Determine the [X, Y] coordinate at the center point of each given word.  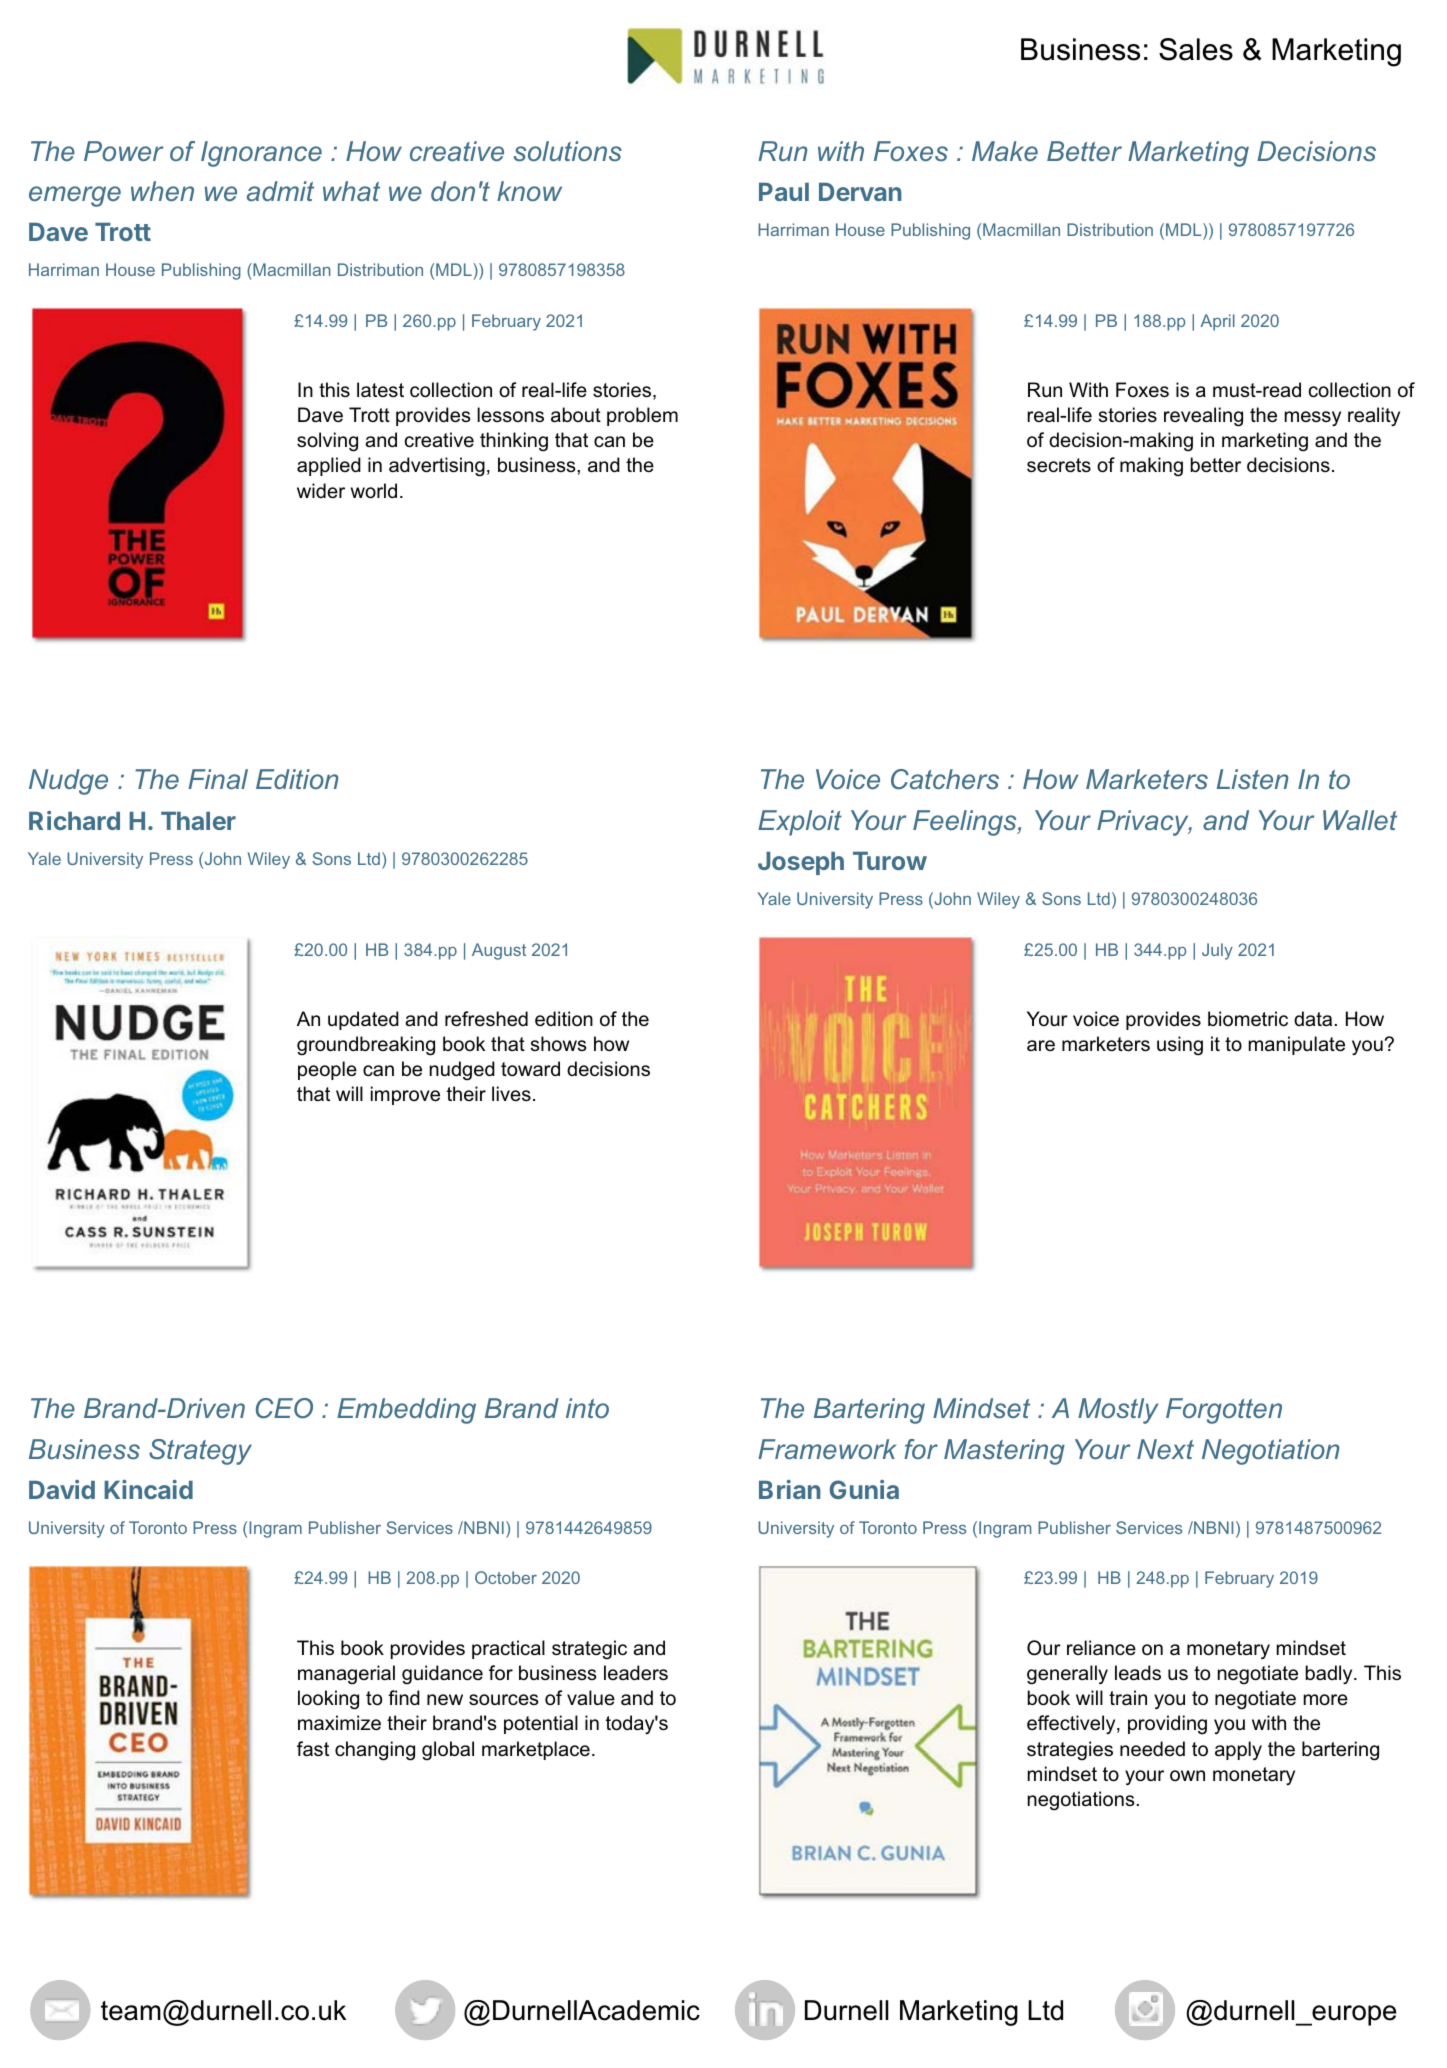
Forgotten [1224, 1411]
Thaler [198, 821]
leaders [636, 1673]
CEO [284, 1408]
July [1217, 951]
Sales [1196, 49]
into [587, 1408]
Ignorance [261, 154]
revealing [1203, 417]
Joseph [801, 863]
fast [313, 1749]
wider [321, 490]
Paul [784, 192]
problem [642, 416]
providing [1167, 1725]
